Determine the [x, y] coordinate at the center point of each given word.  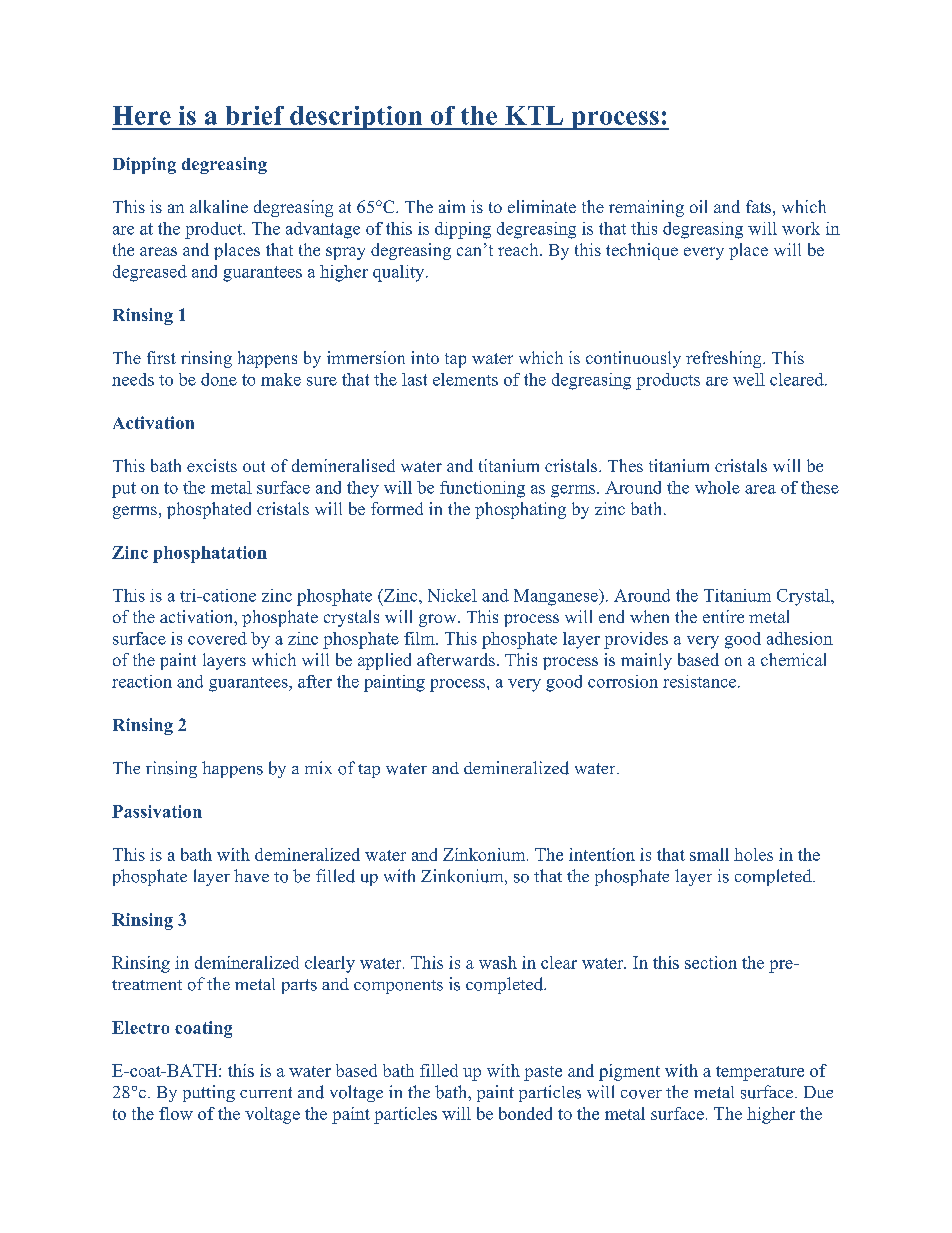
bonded [525, 1113]
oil [698, 206]
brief [255, 115]
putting [209, 1093]
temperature [760, 1073]
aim [452, 206]
